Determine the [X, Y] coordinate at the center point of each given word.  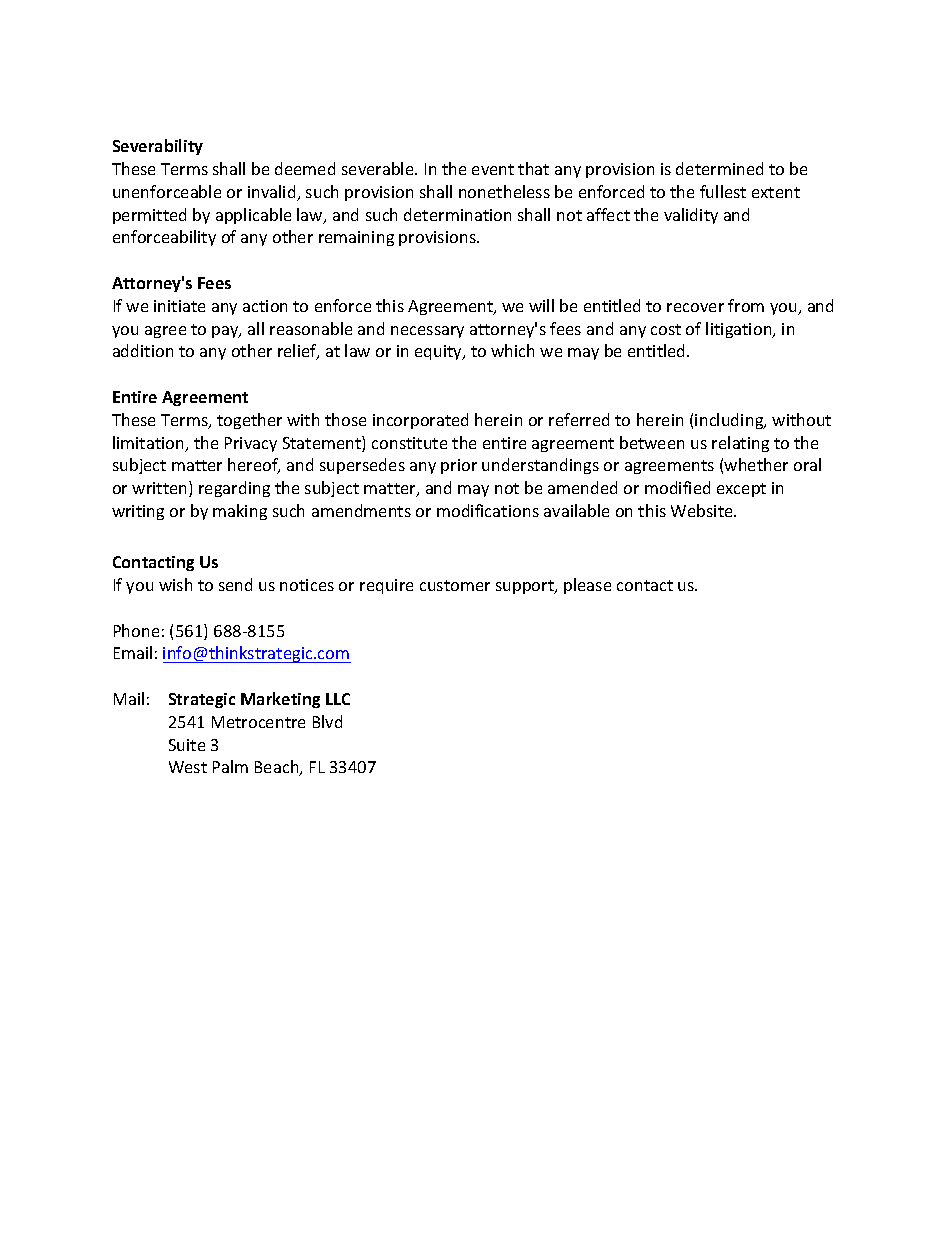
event [493, 169]
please [587, 586]
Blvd [327, 721]
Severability [158, 147]
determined [719, 168]
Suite [187, 745]
